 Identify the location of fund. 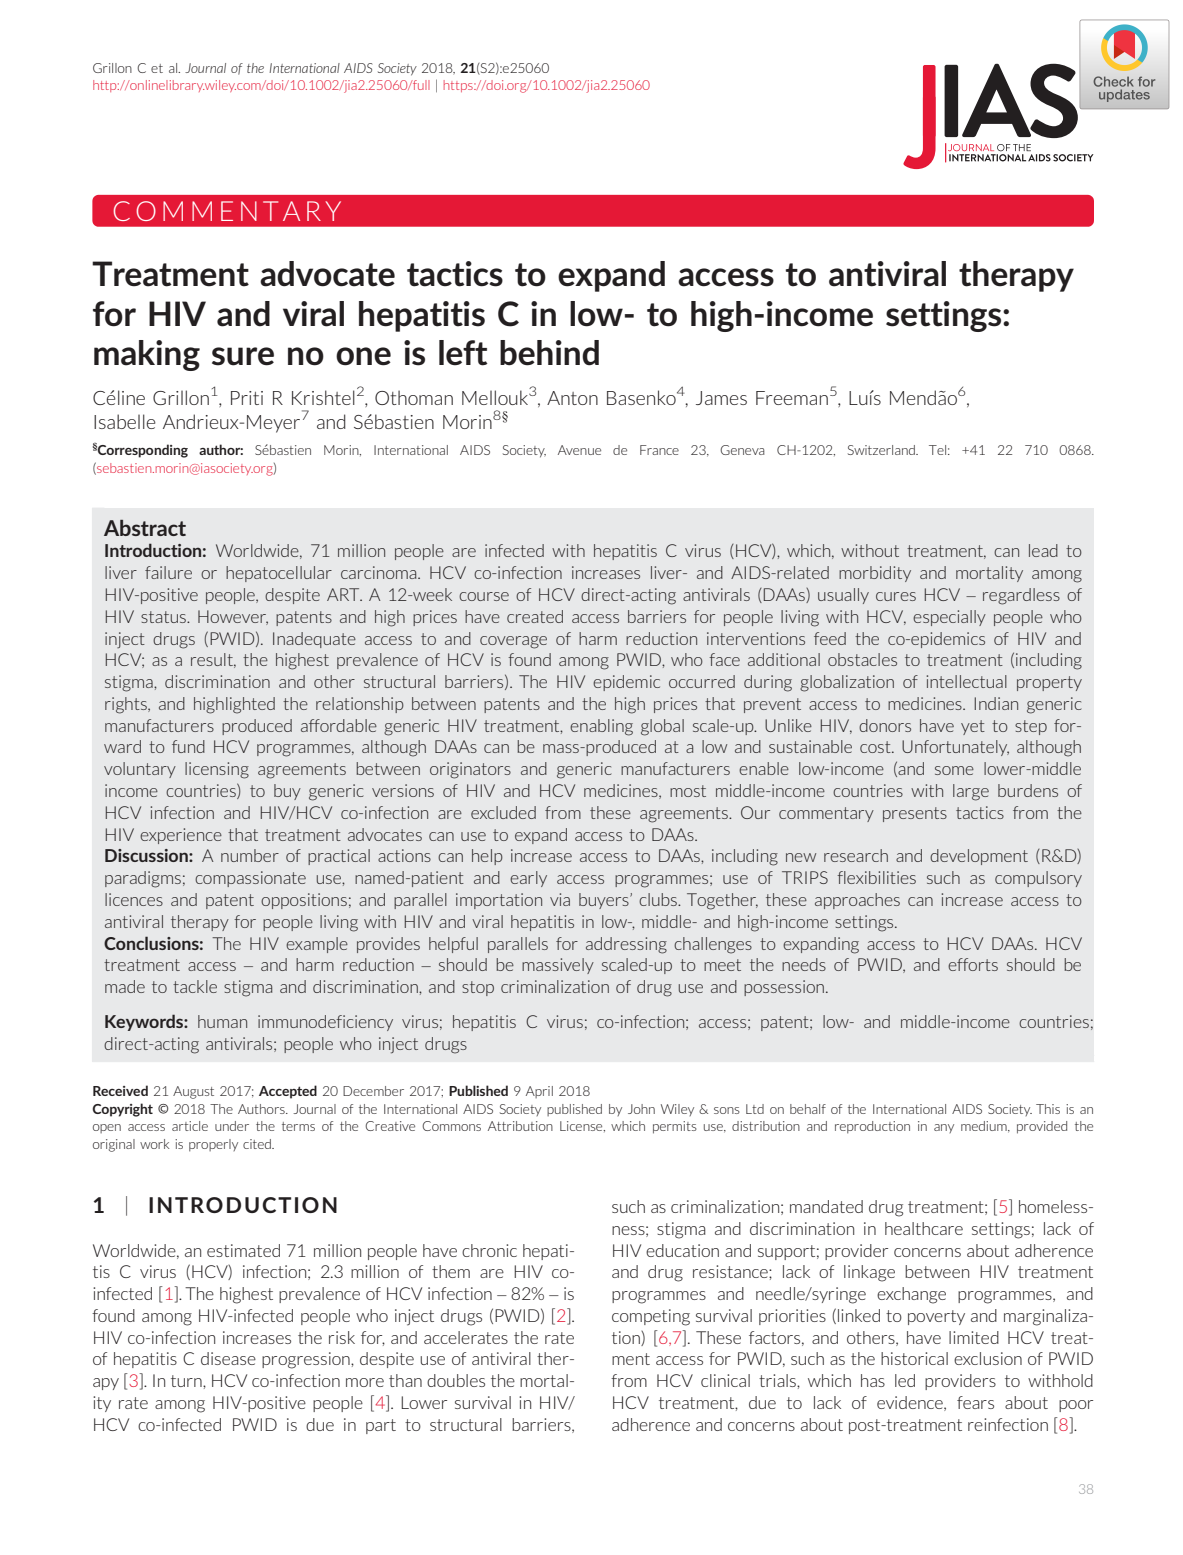
(188, 746).
